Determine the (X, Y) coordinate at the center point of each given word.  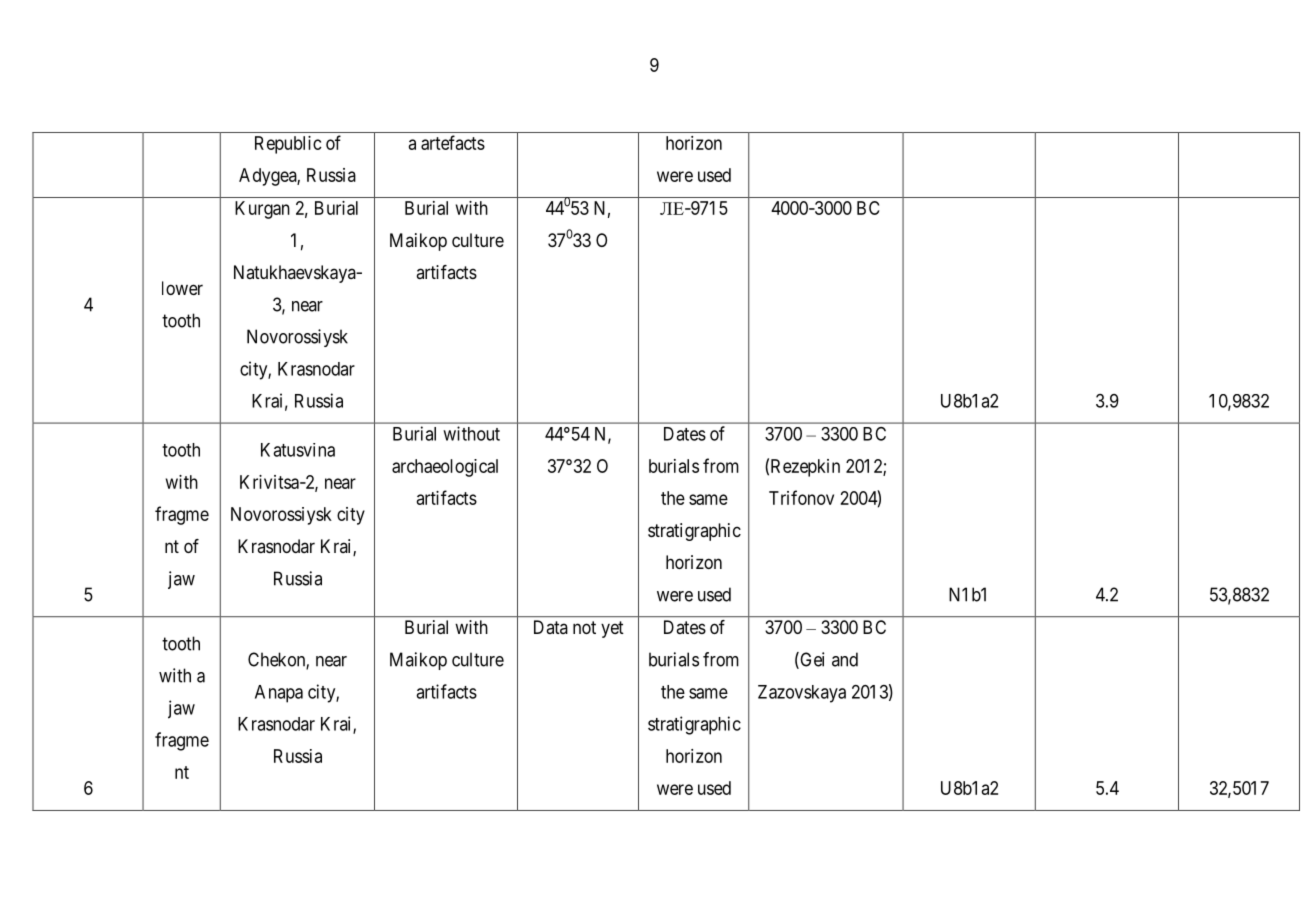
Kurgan (262, 210)
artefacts (453, 142)
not (584, 627)
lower (182, 288)
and (845, 659)
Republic (288, 145)
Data (551, 627)
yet (612, 629)
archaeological (445, 468)
